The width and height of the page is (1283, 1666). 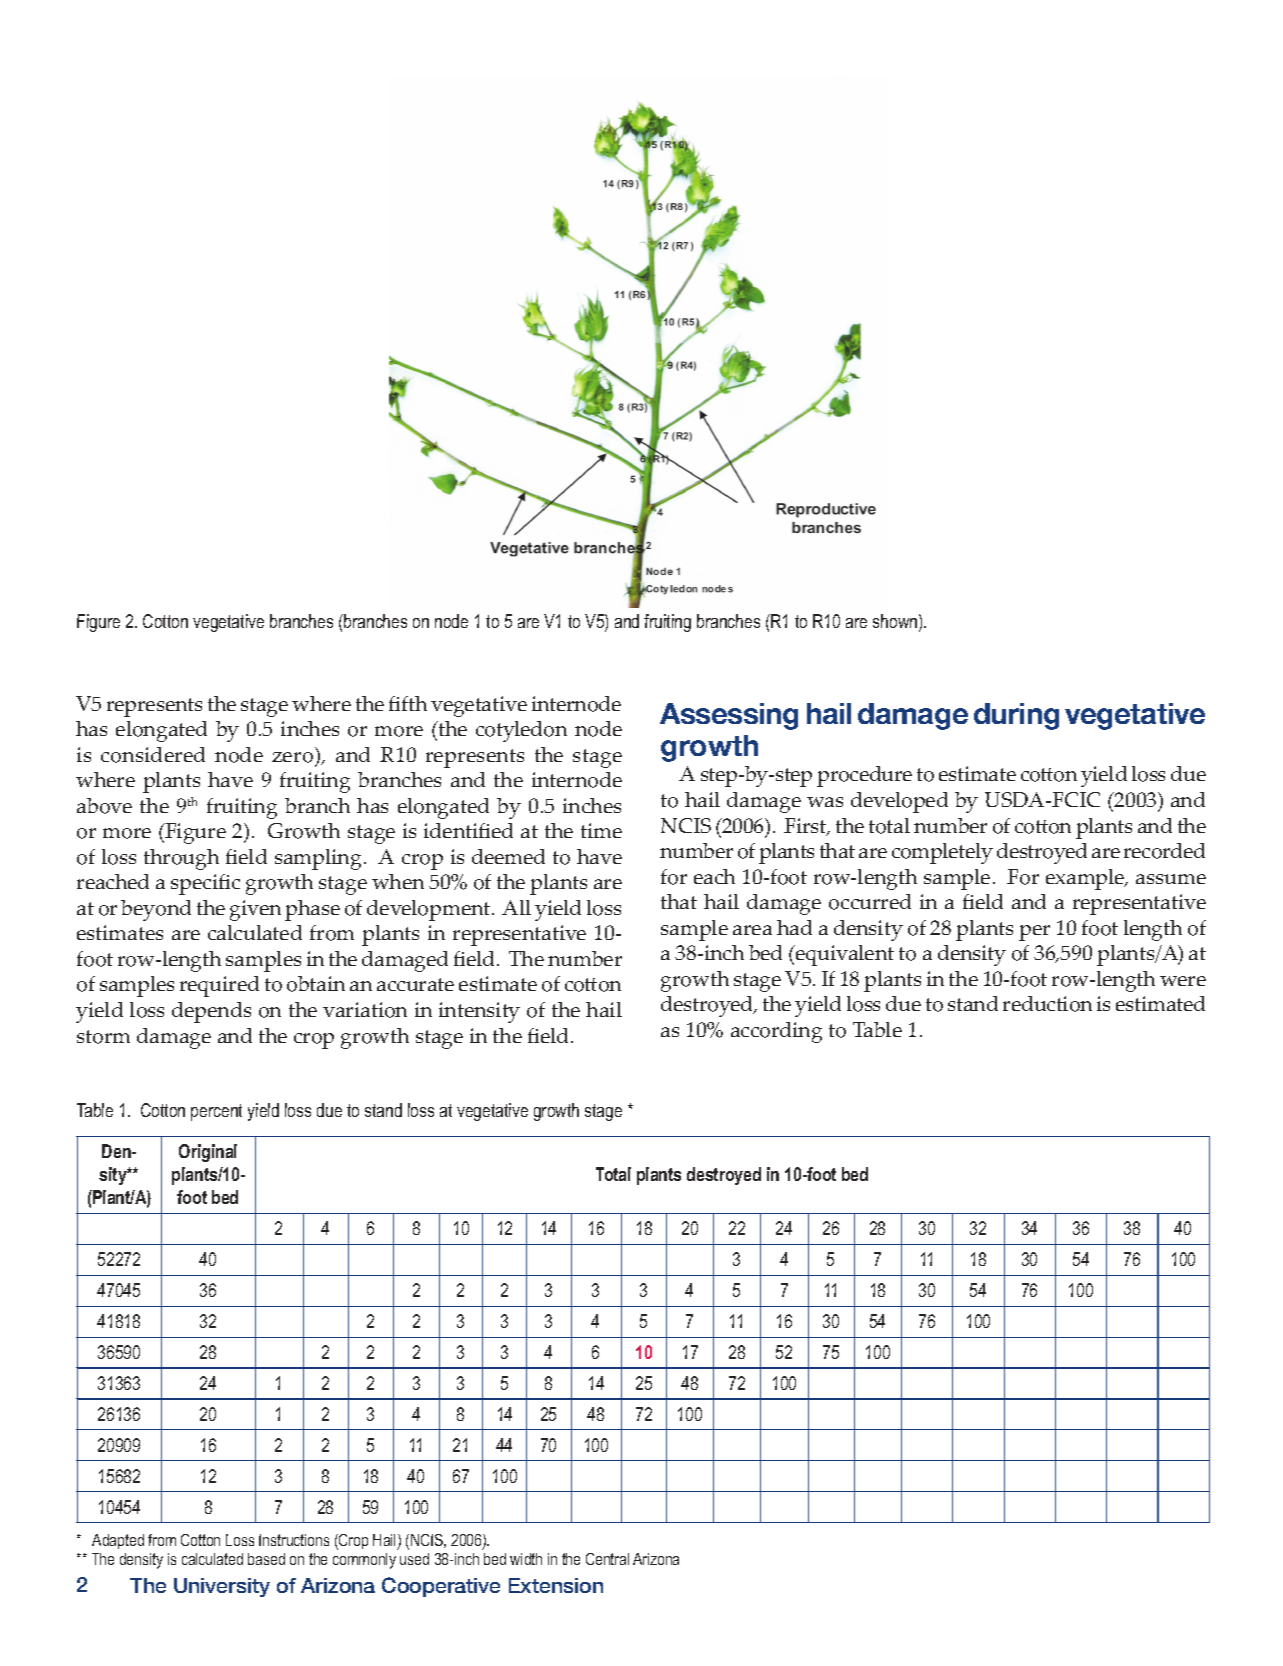 What do you see at coordinates (526, 1559) in the page?
I see `width` at bounding box center [526, 1559].
